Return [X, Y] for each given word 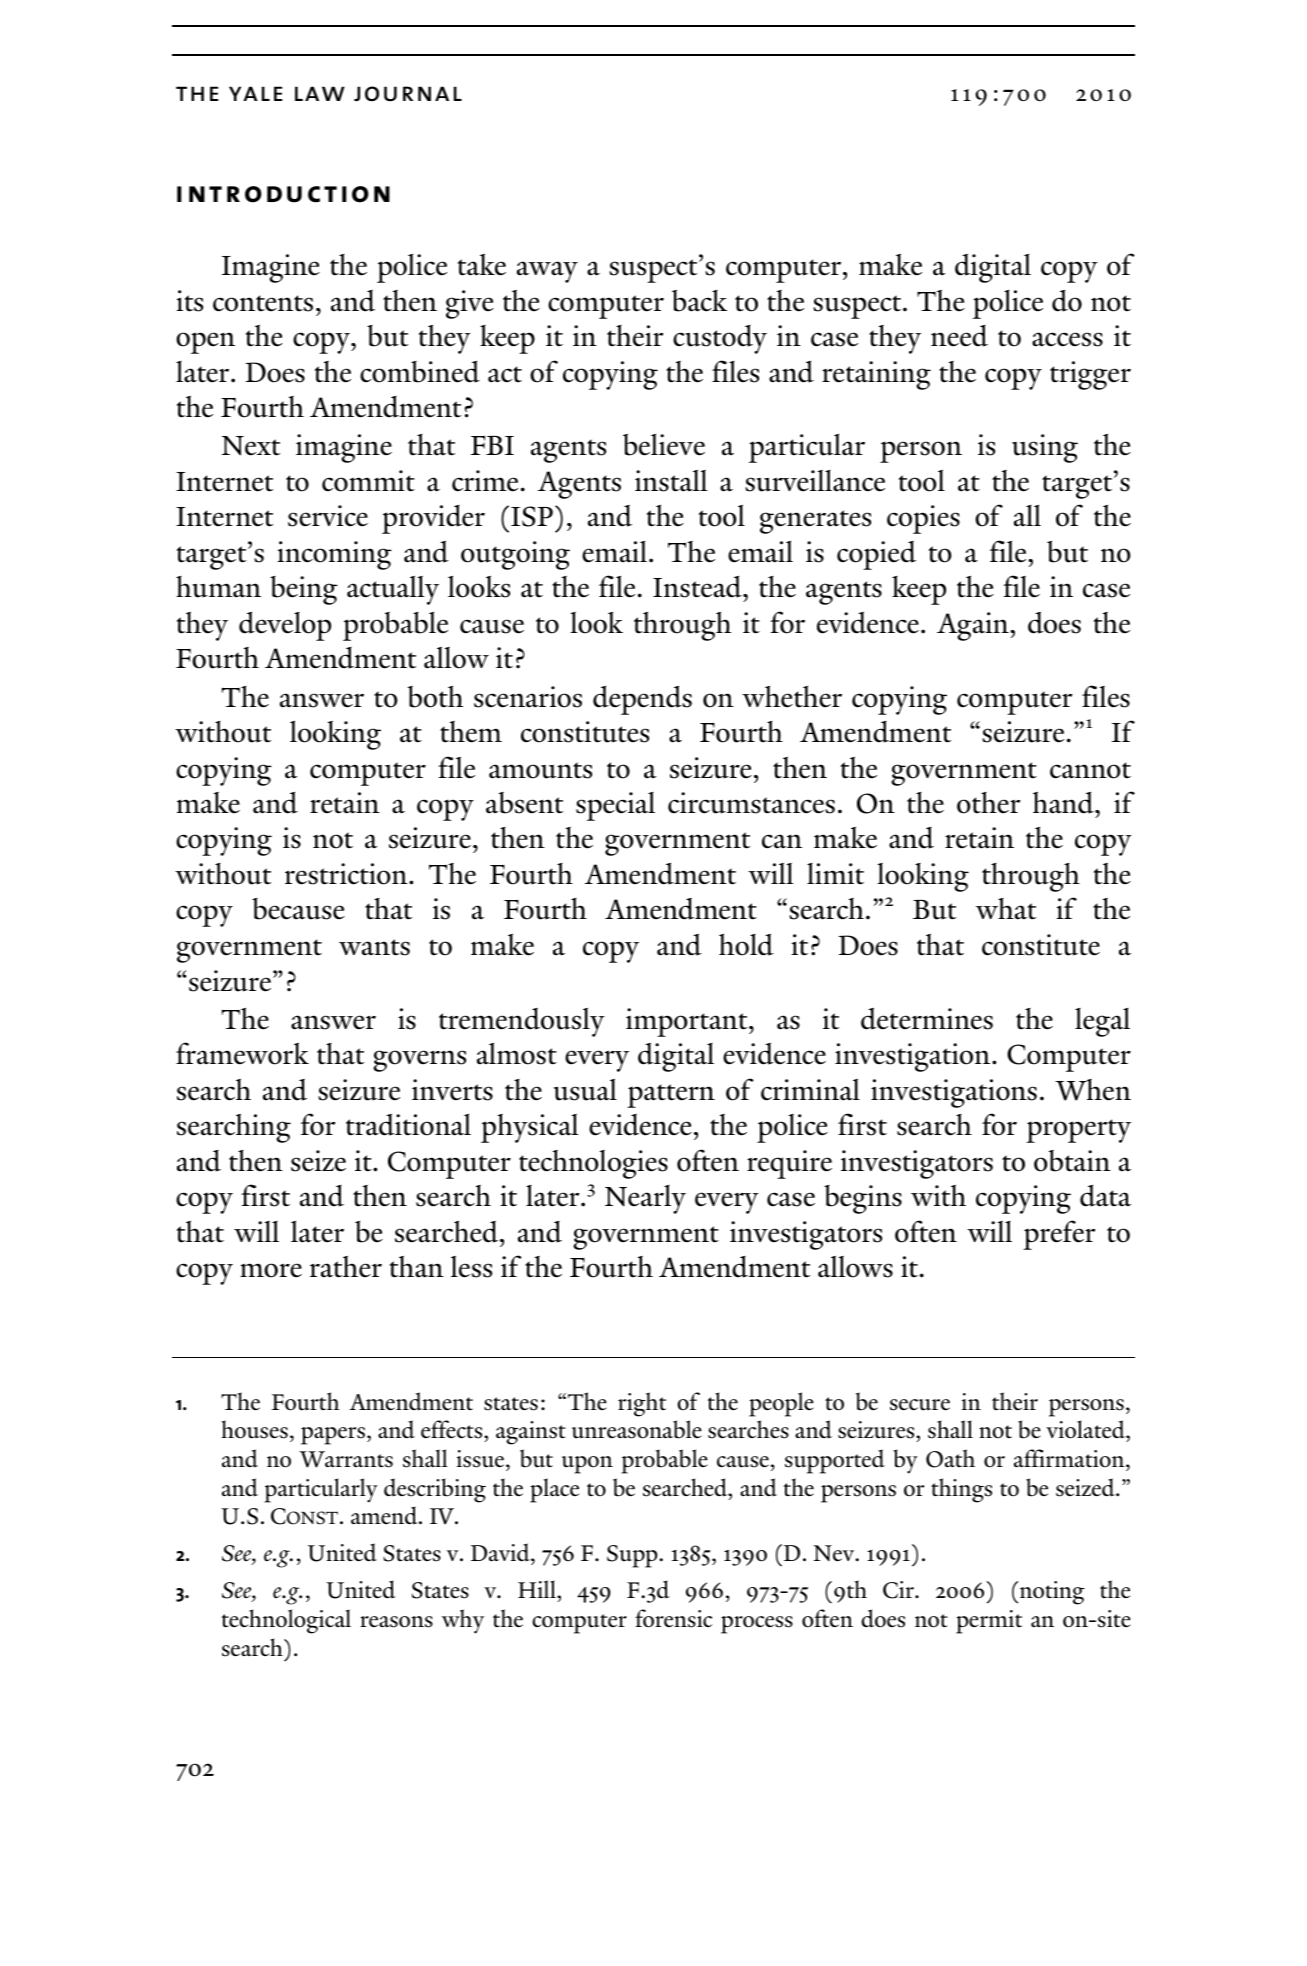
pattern [671, 1096]
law [320, 93]
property [1078, 1131]
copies [923, 519]
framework [242, 1053]
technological [286, 1621]
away [547, 272]
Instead [698, 587]
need [959, 336]
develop [285, 626]
